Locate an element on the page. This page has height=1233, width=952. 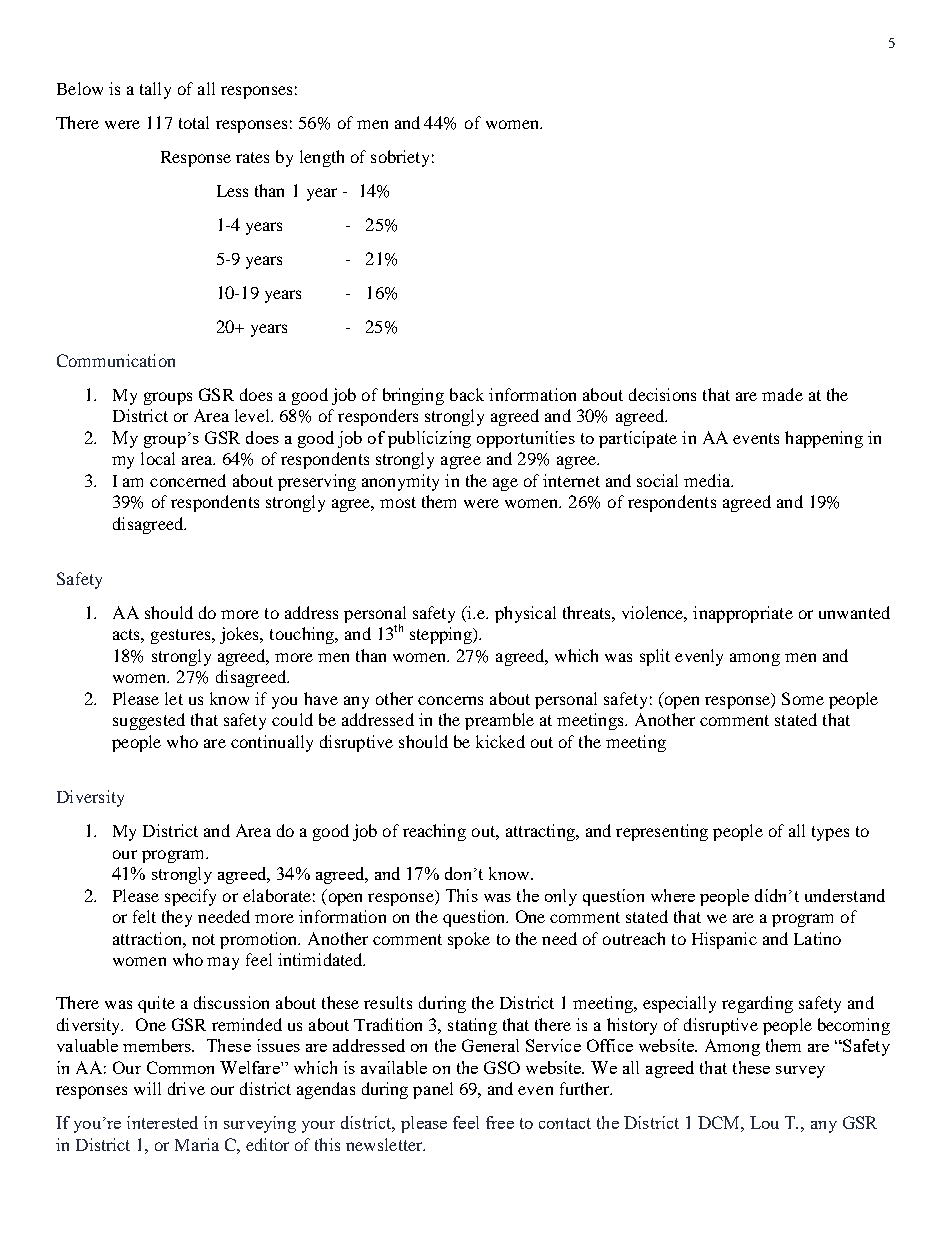
types is located at coordinates (830, 833).
